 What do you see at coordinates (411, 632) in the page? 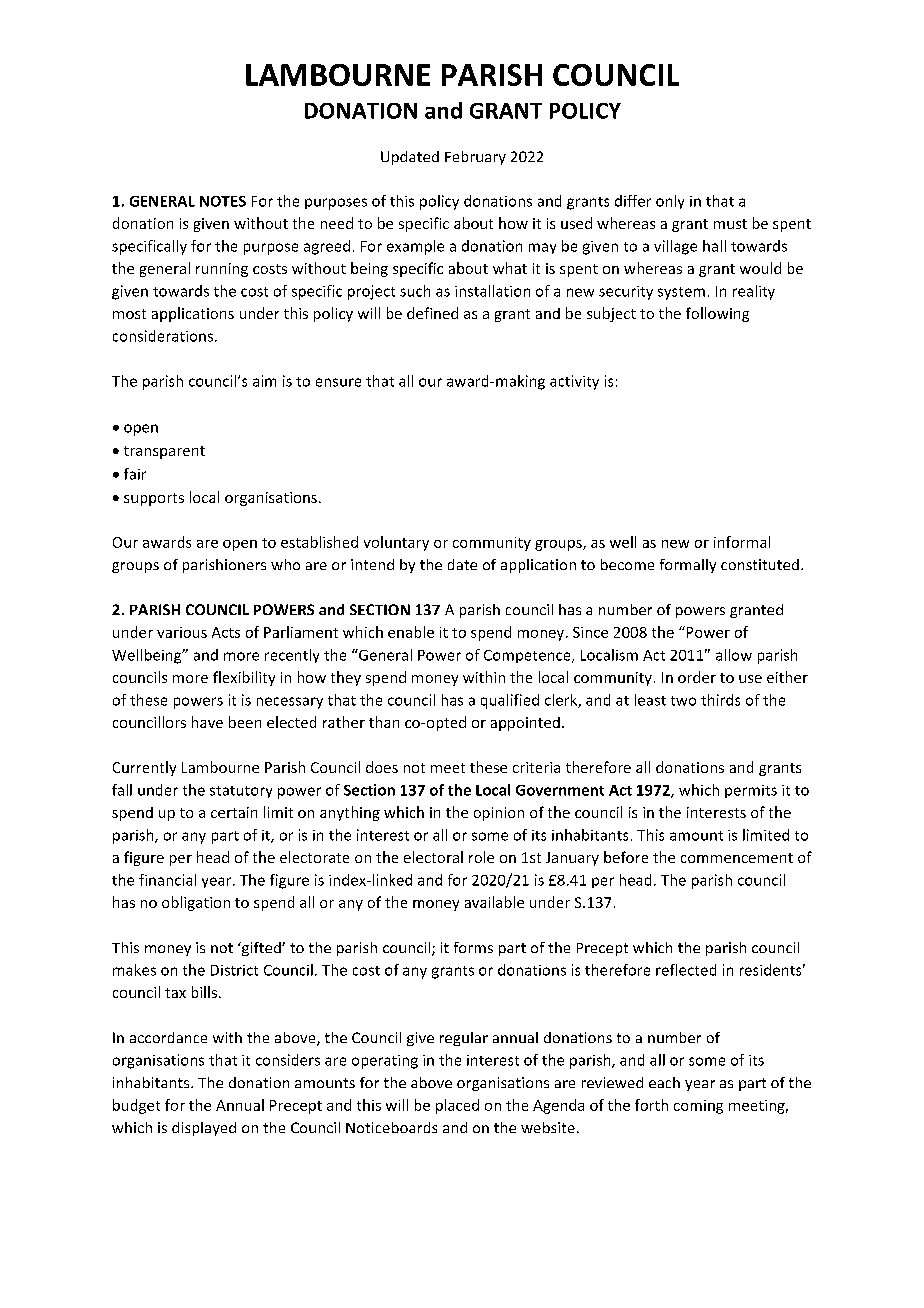
I see `enable` at bounding box center [411, 632].
